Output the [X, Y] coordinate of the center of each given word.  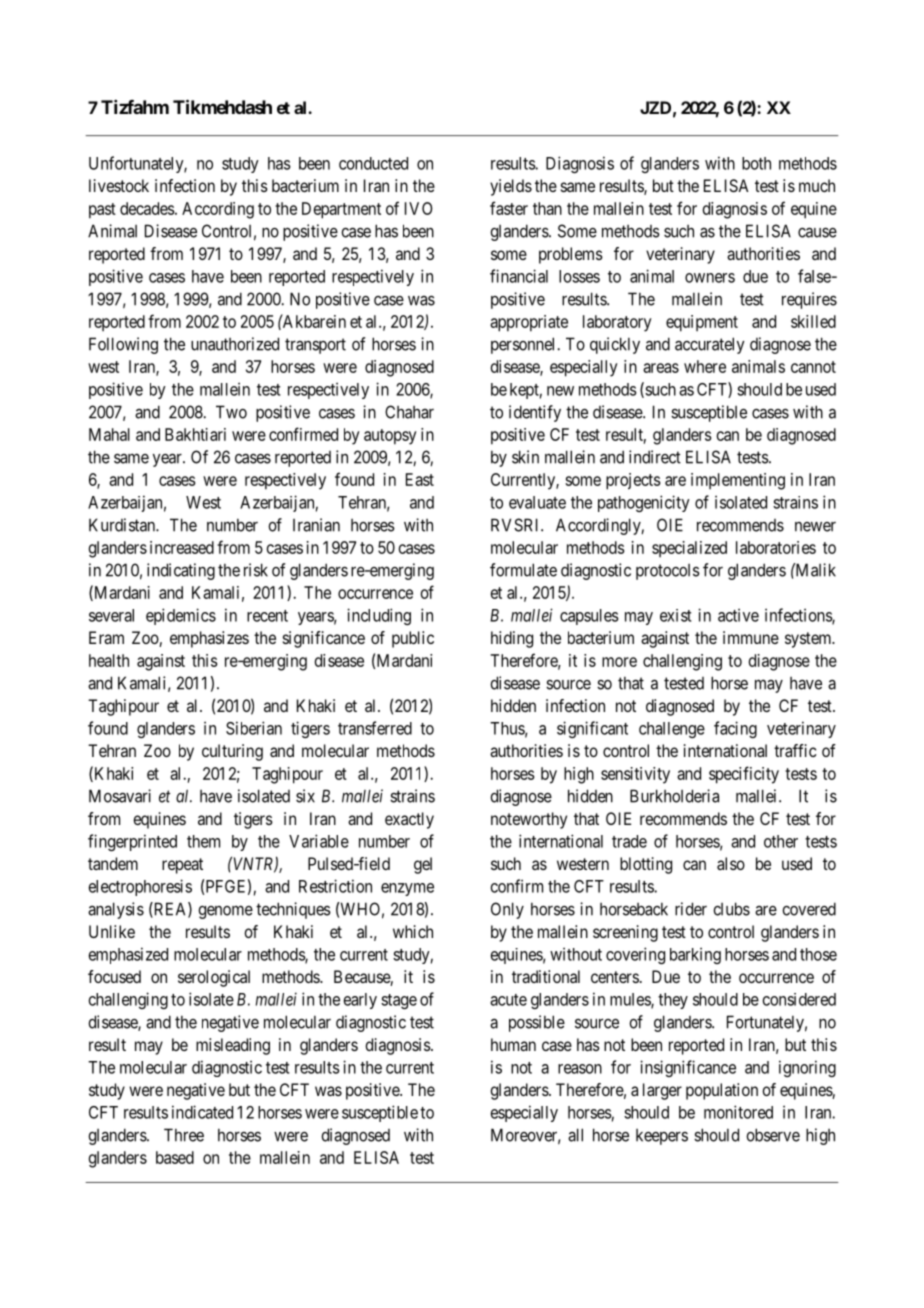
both [756, 163]
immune [751, 637]
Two [231, 412]
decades [147, 208]
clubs [731, 909]
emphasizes [209, 639]
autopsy [390, 437]
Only [507, 910]
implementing [738, 481]
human [513, 1044]
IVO [419, 208]
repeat [182, 866]
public [413, 639]
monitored [738, 1112]
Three [184, 1135]
